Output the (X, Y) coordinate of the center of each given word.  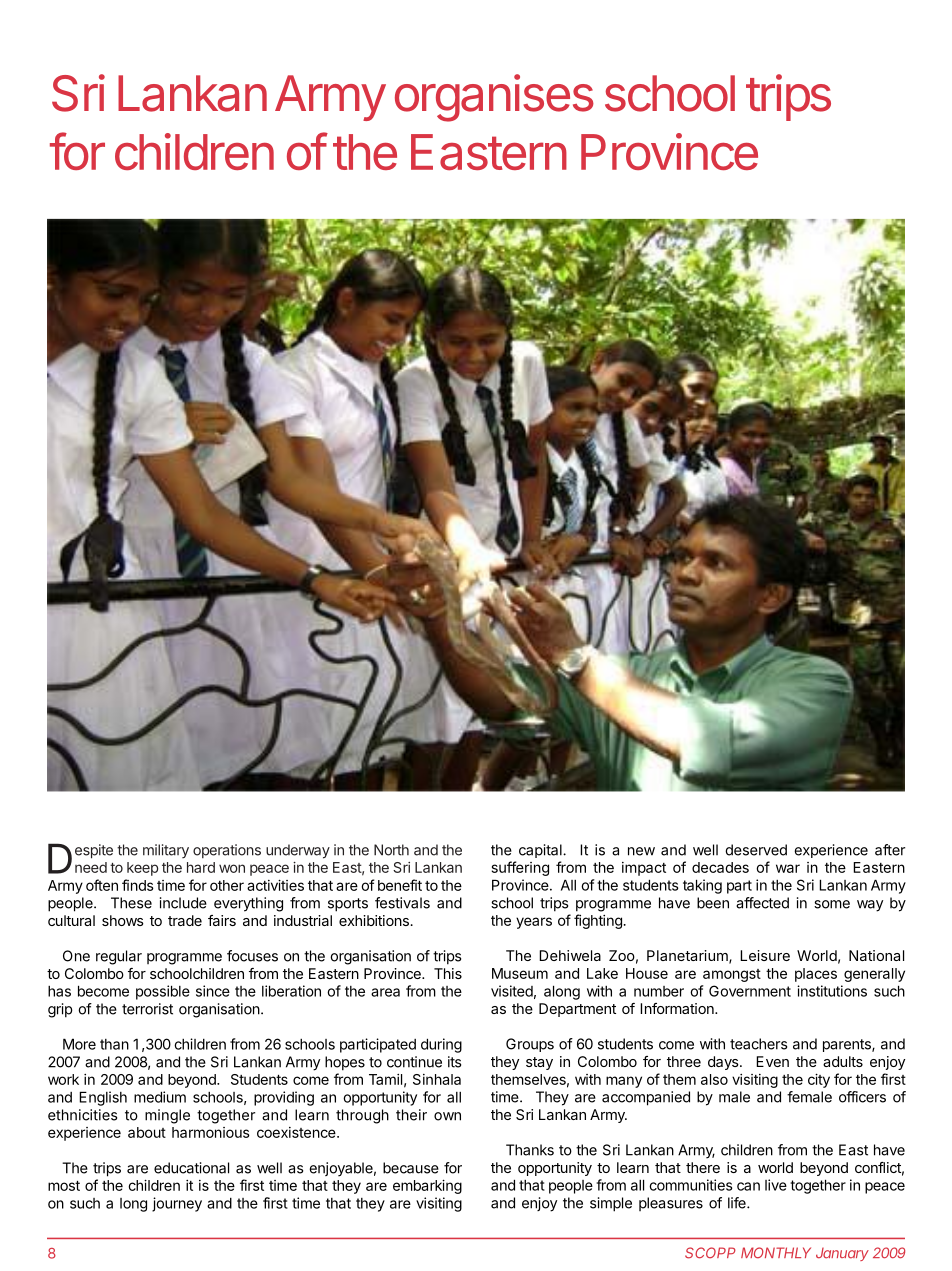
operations (227, 851)
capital (541, 851)
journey (177, 1204)
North (391, 850)
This (448, 973)
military (166, 851)
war (788, 868)
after (890, 850)
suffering (520, 868)
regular (119, 957)
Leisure (765, 955)
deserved (756, 850)
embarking (427, 1186)
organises (494, 98)
